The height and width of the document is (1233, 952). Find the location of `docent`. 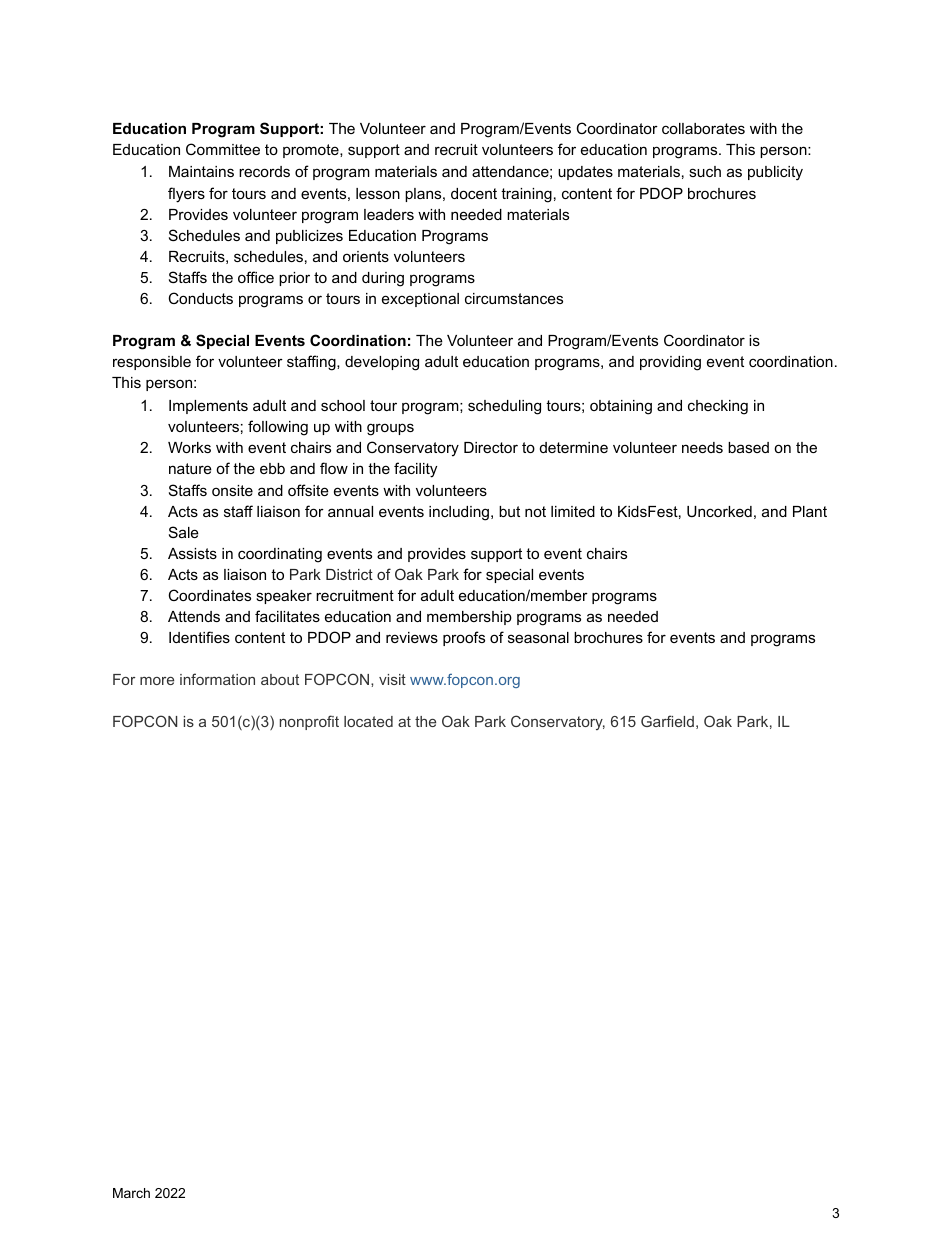

docent is located at coordinates (474, 193).
